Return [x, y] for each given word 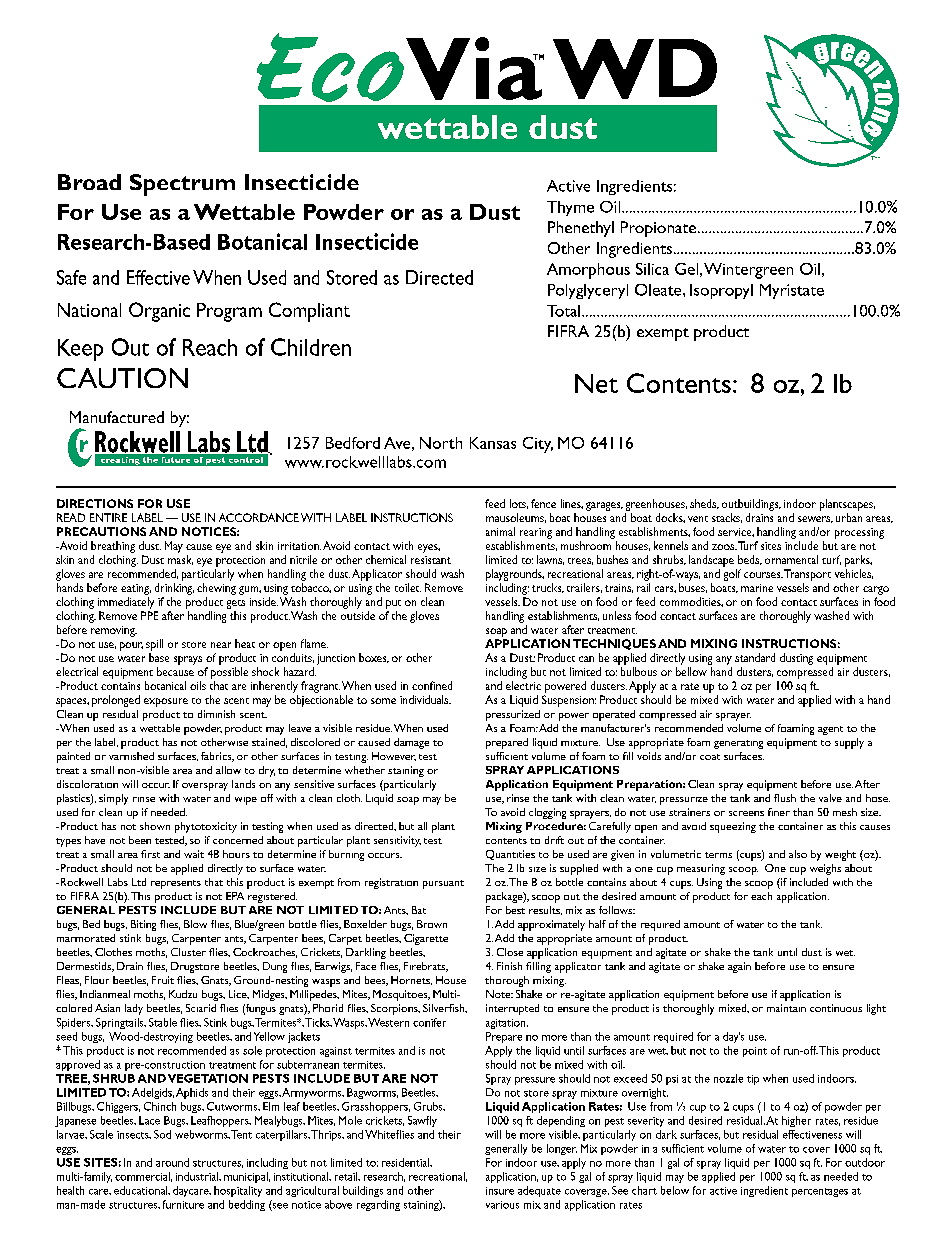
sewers [815, 519]
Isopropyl [721, 291]
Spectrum [182, 185]
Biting [143, 925]
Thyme [570, 208]
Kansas [493, 443]
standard [755, 657]
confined [432, 685]
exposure [166, 702]
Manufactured [117, 417]
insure [500, 1191]
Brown [432, 924]
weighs [825, 869]
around [172, 1162]
